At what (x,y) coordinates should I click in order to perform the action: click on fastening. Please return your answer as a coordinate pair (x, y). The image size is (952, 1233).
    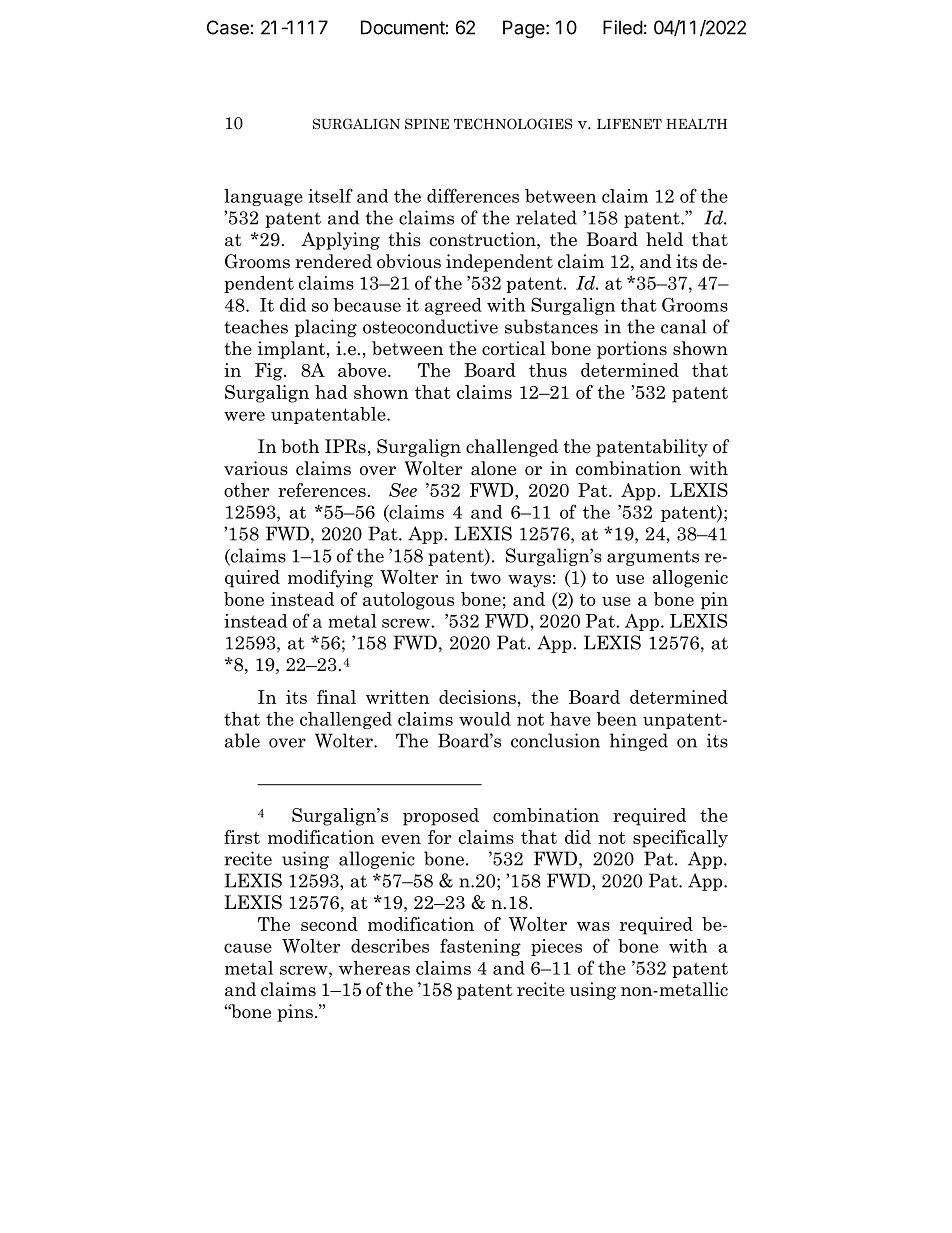
    Looking at the image, I should click on (480, 947).
